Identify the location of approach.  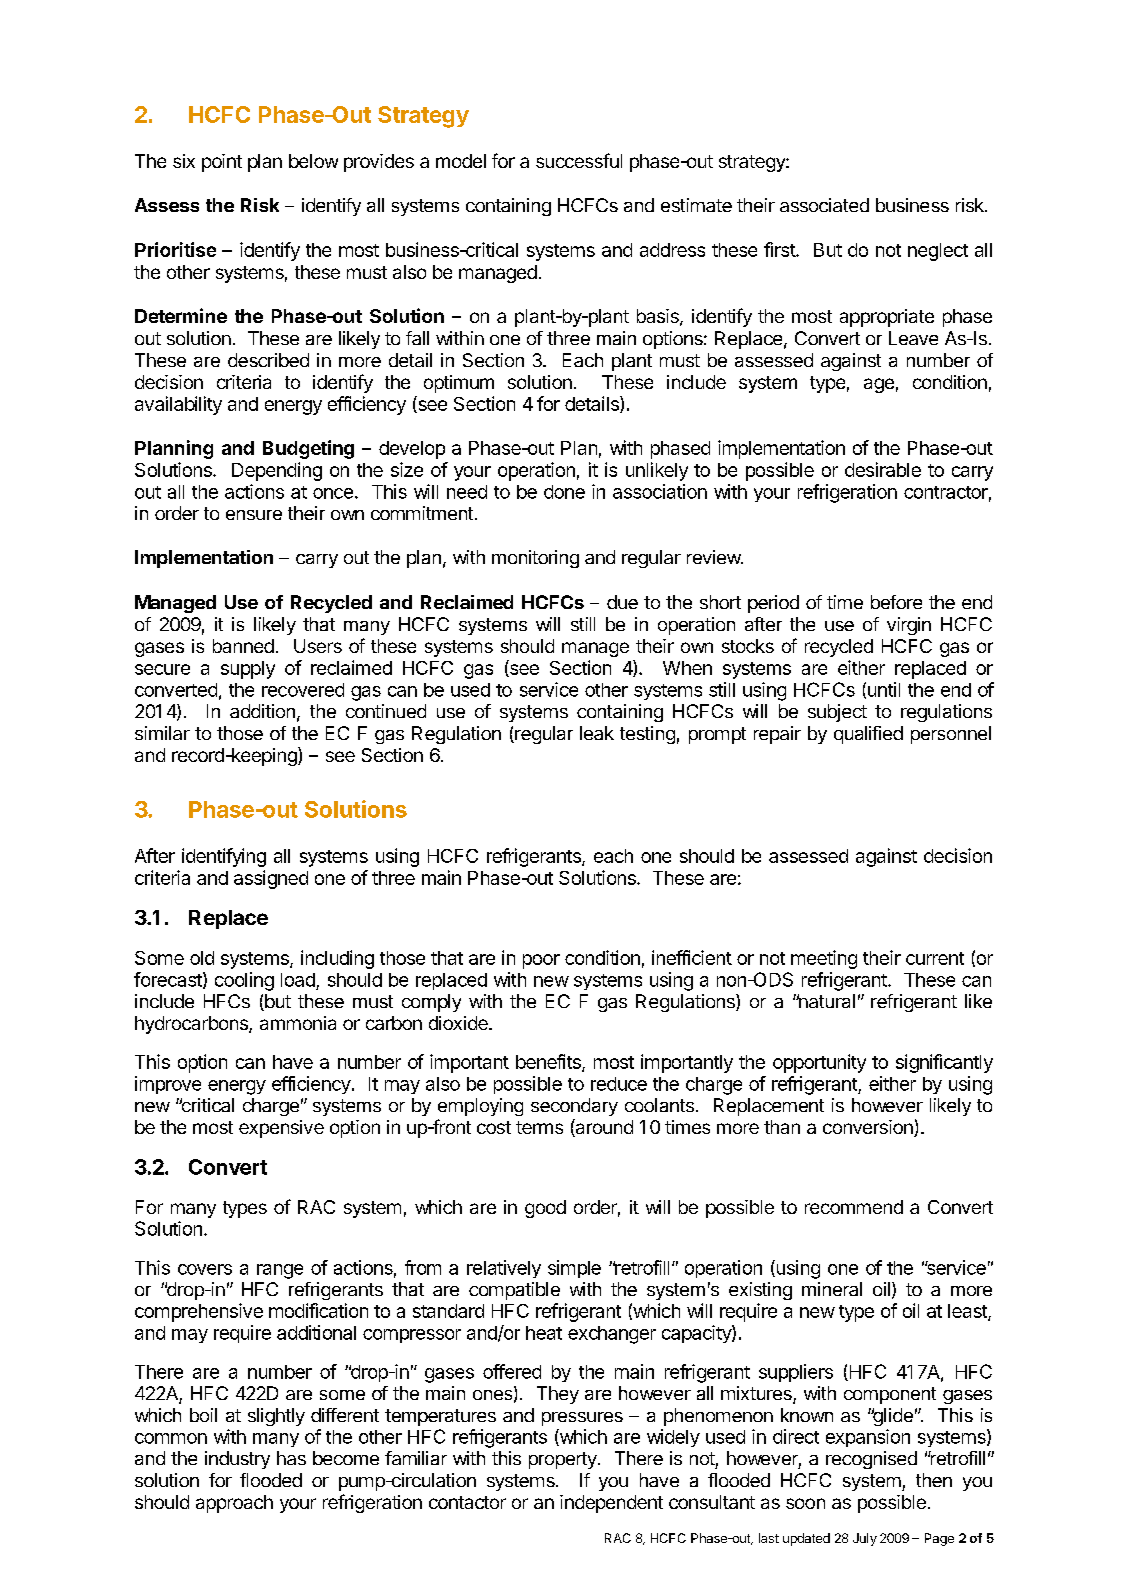
(234, 1504).
